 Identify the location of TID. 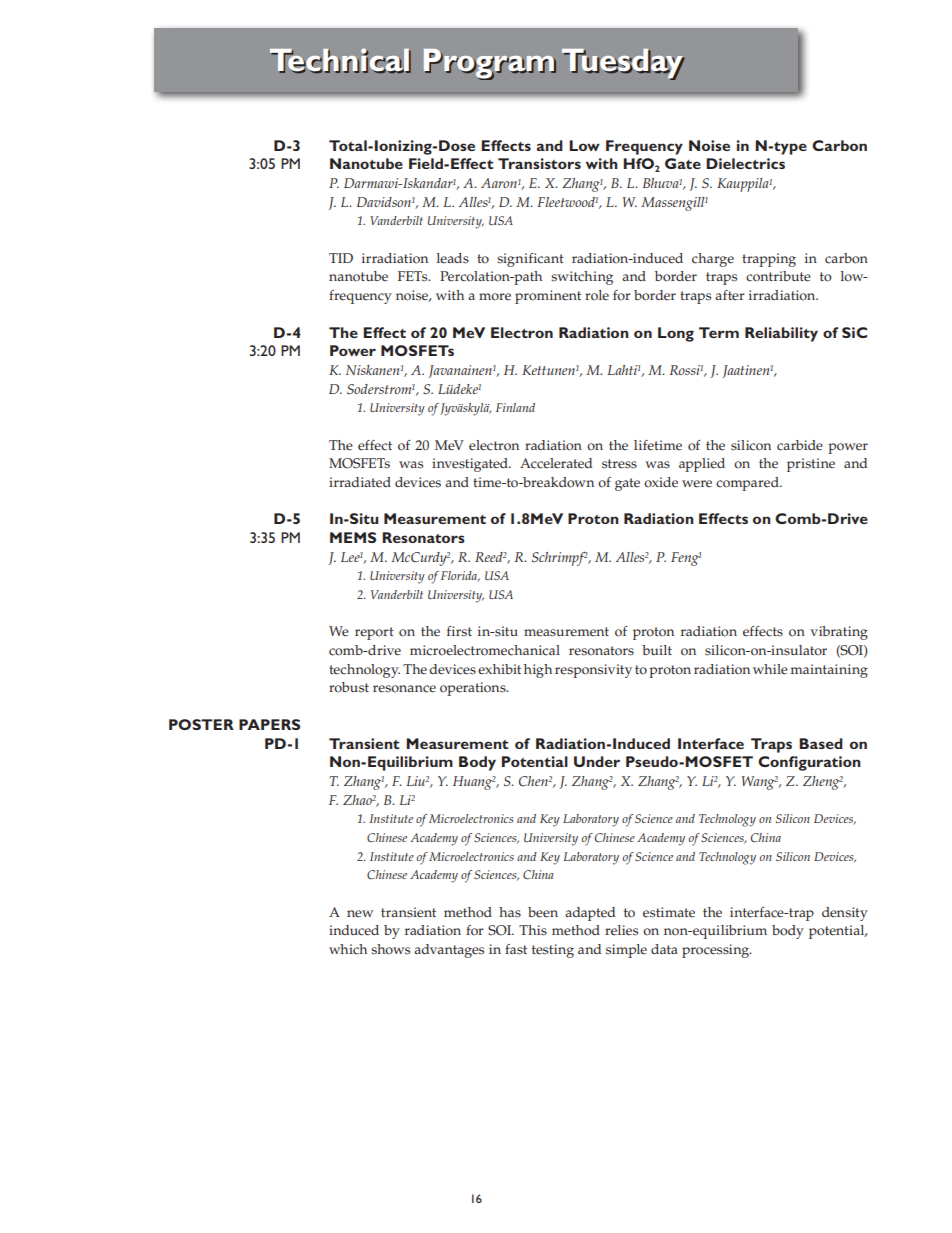
(341, 258).
